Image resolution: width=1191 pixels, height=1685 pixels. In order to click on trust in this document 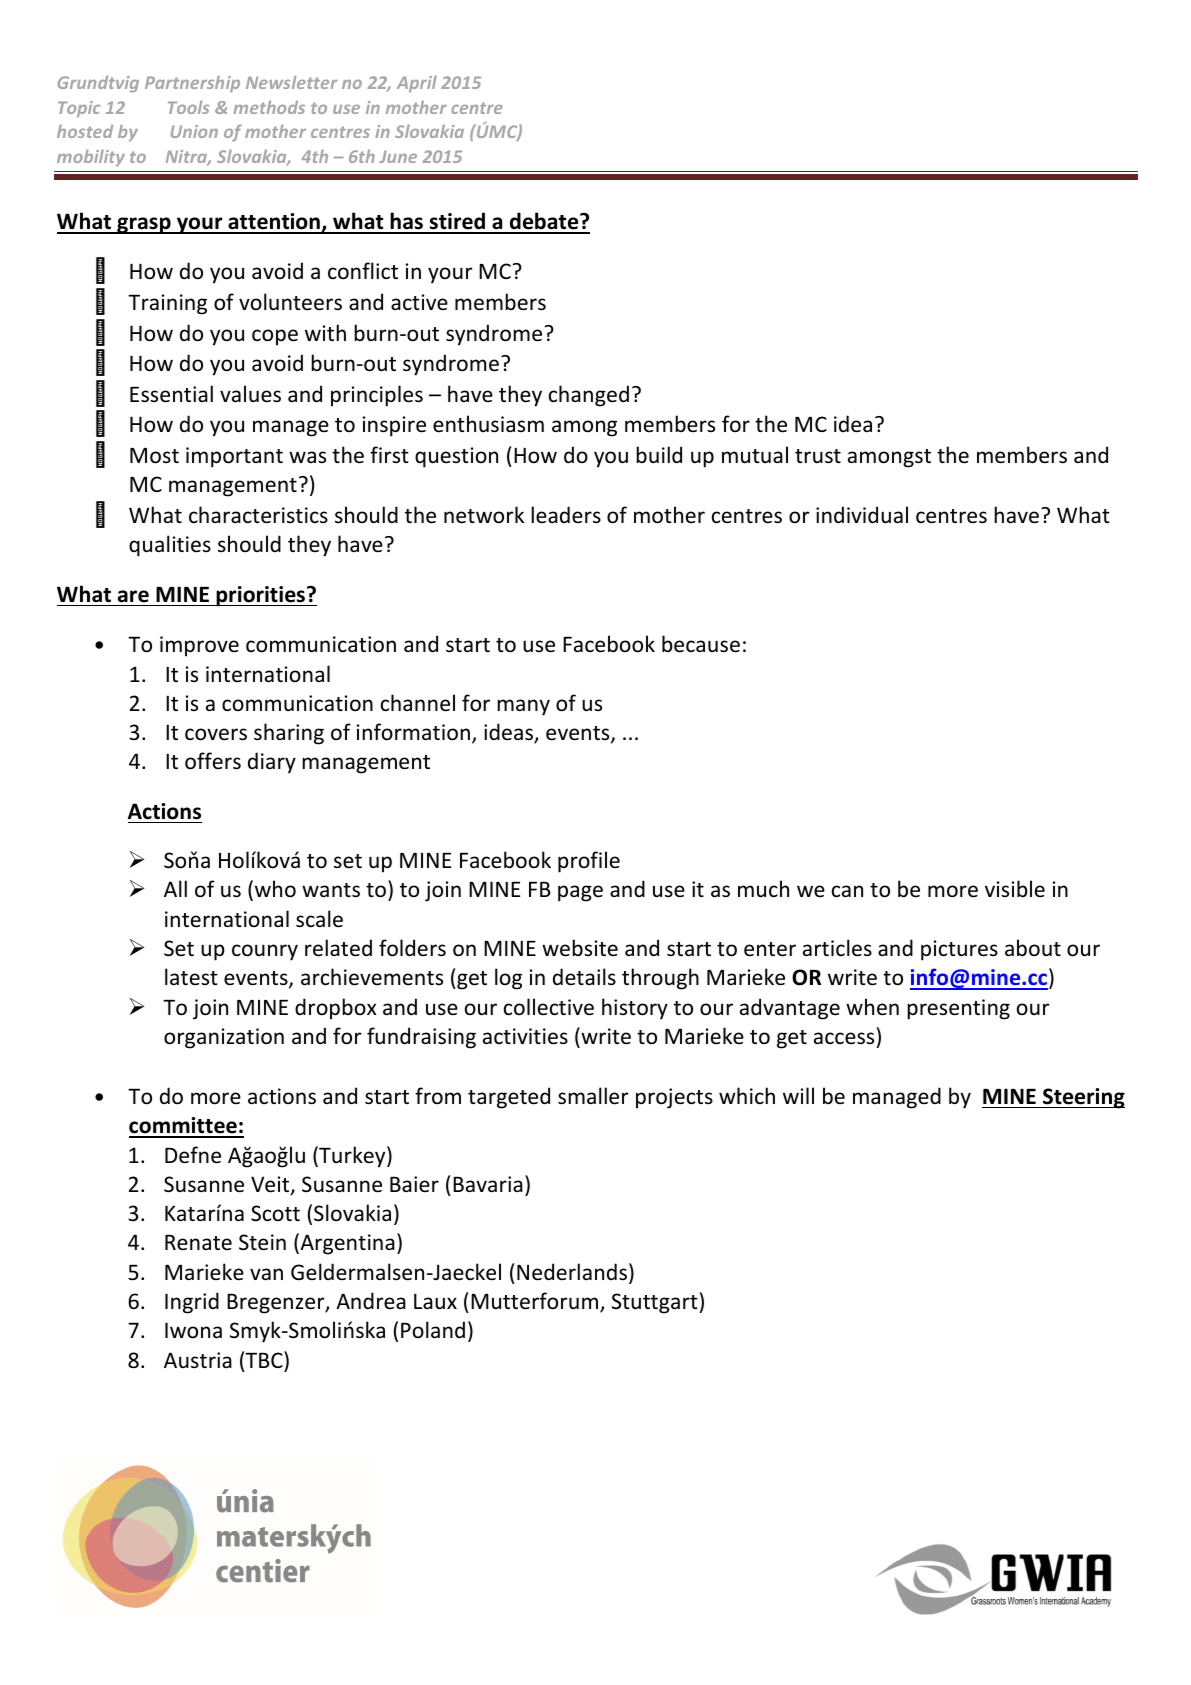, I will do `click(818, 456)`.
